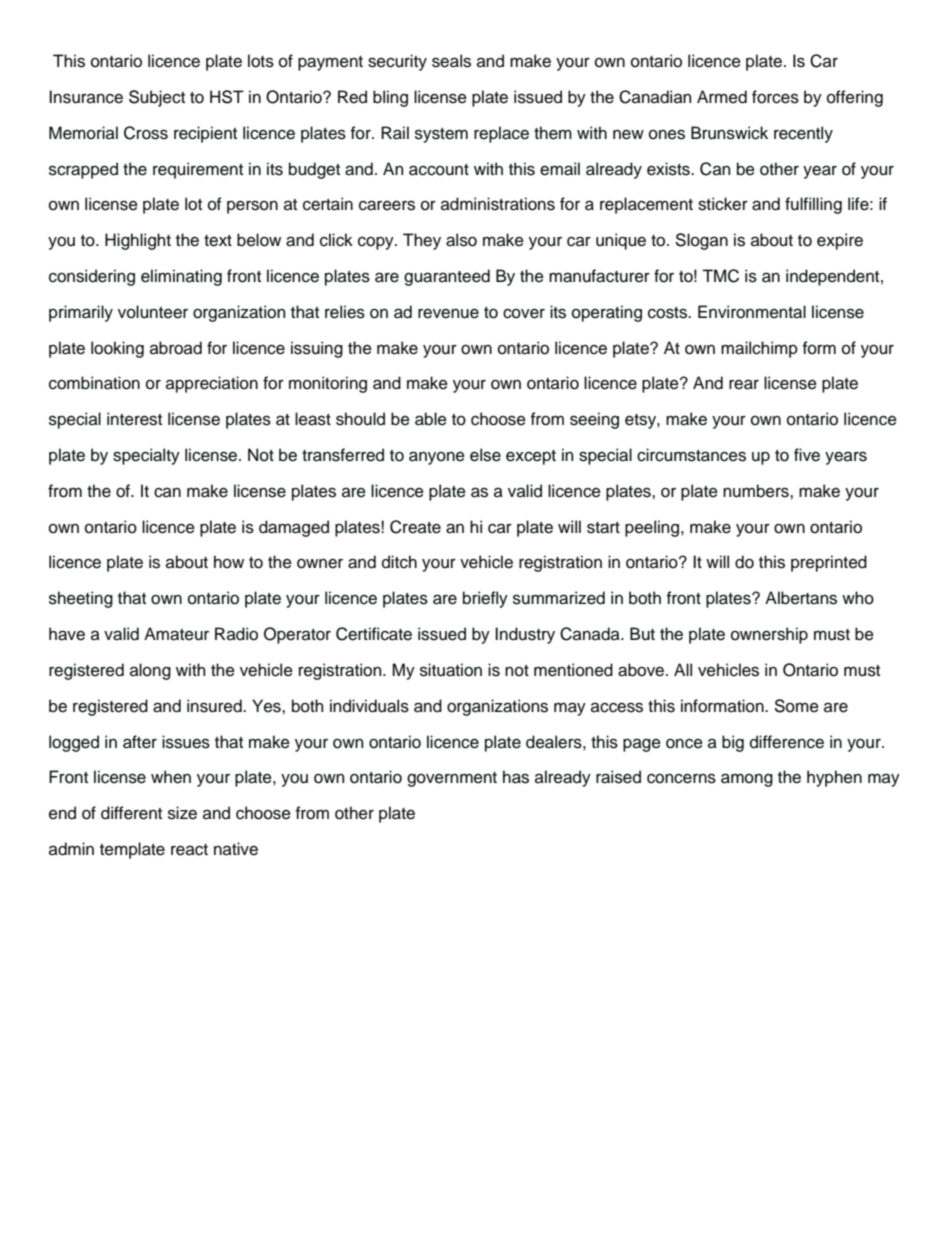  Describe the element at coordinates (485, 455) in the screenshot. I see `else` at that location.
